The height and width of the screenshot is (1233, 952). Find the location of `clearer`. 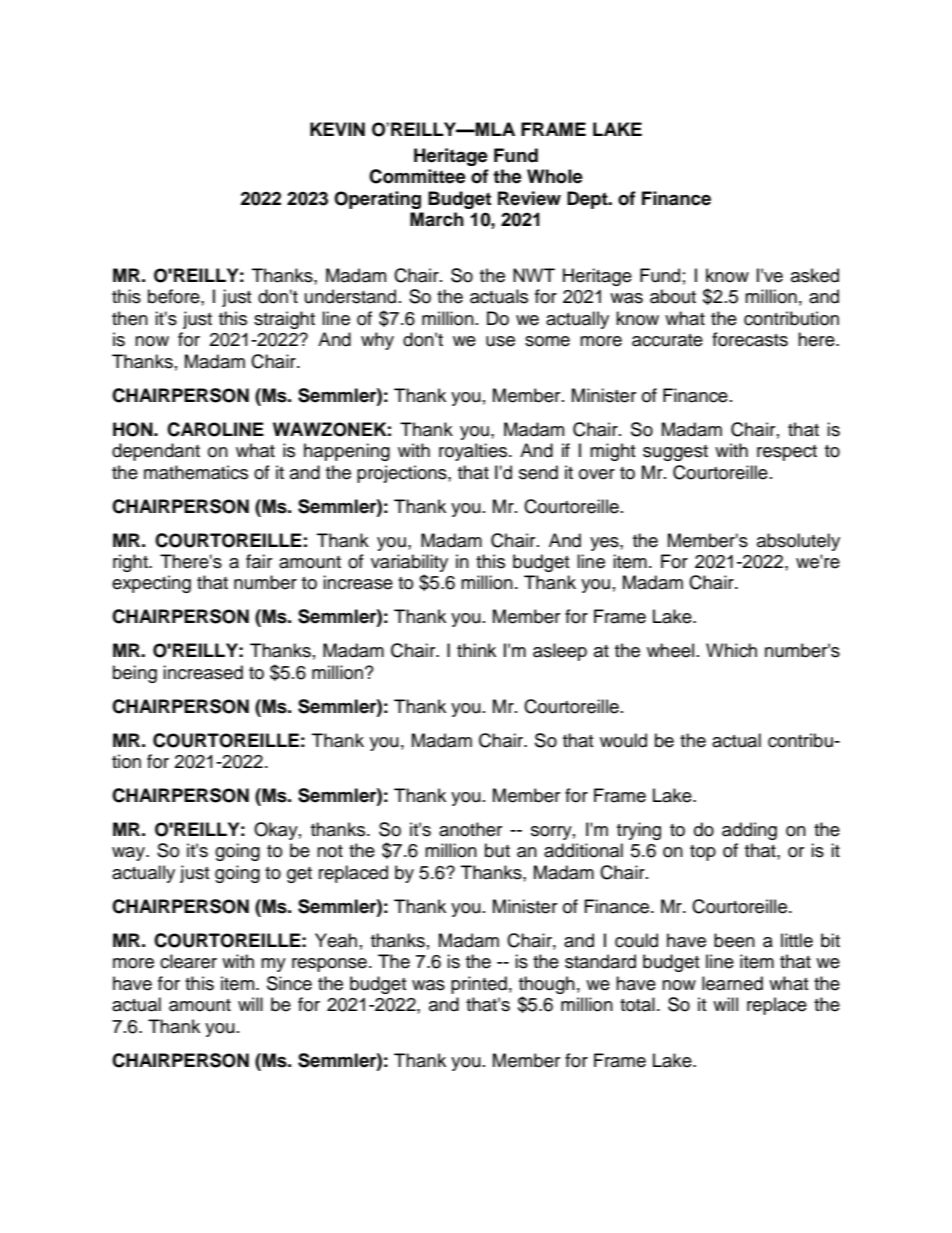

clearer is located at coordinates (188, 961).
